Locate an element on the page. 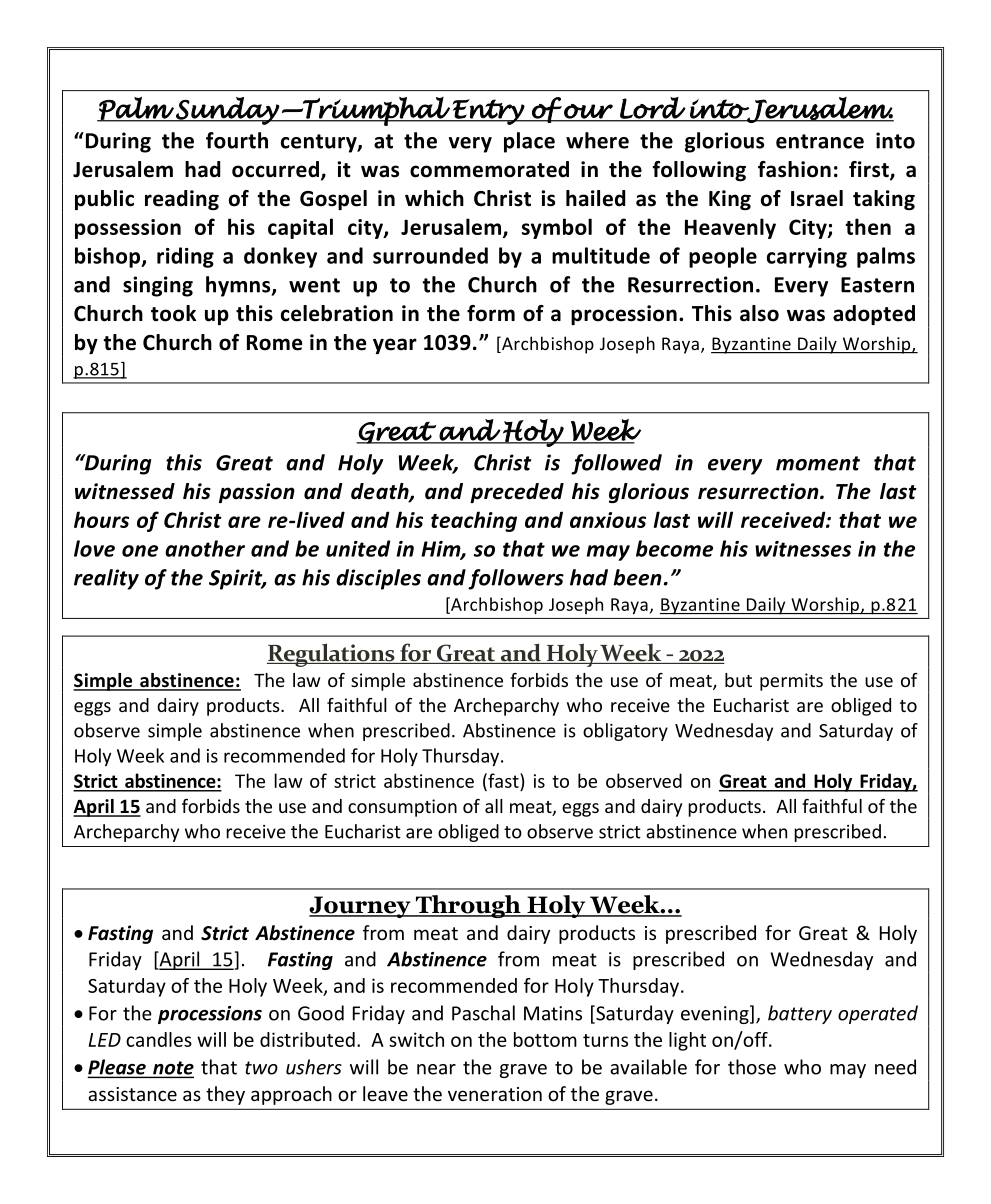  veneration is located at coordinates (495, 1094).
